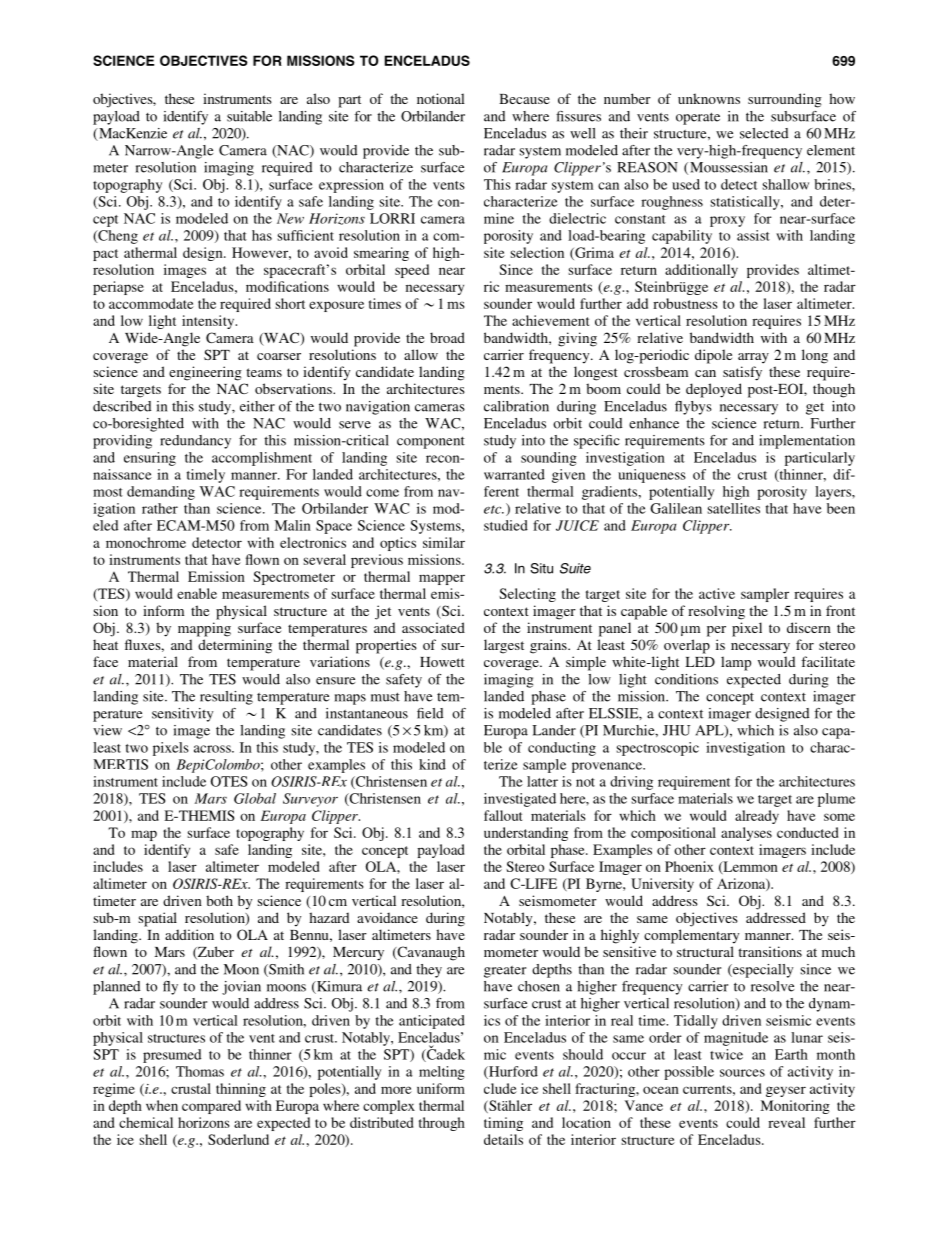 The image size is (952, 1233). What do you see at coordinates (211, 1107) in the screenshot?
I see `compared` at bounding box center [211, 1107].
